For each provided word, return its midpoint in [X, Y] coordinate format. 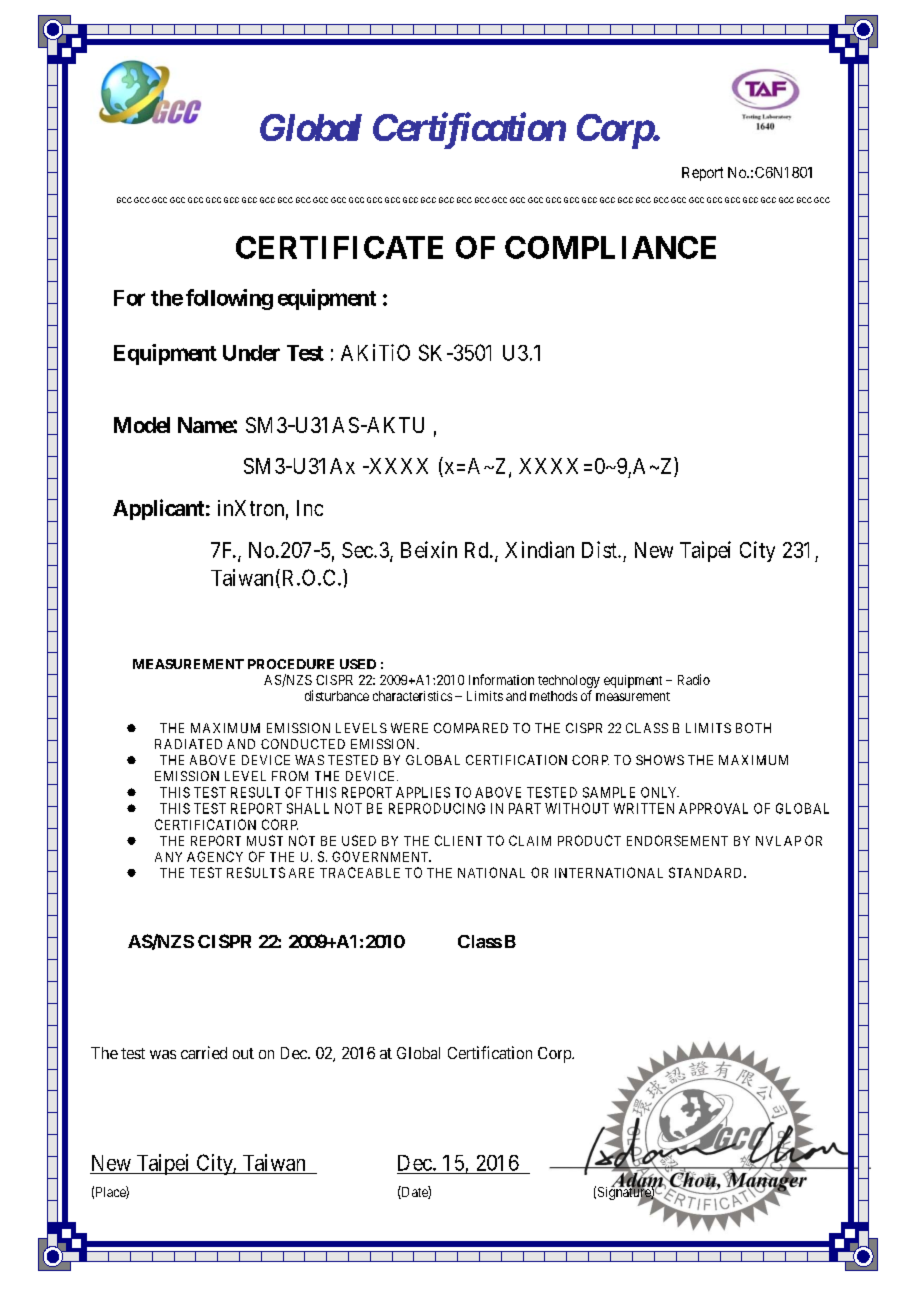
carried [204, 1052]
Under [251, 353]
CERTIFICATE [339, 247]
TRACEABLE [360, 872]
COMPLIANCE [610, 247]
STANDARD [707, 872]
